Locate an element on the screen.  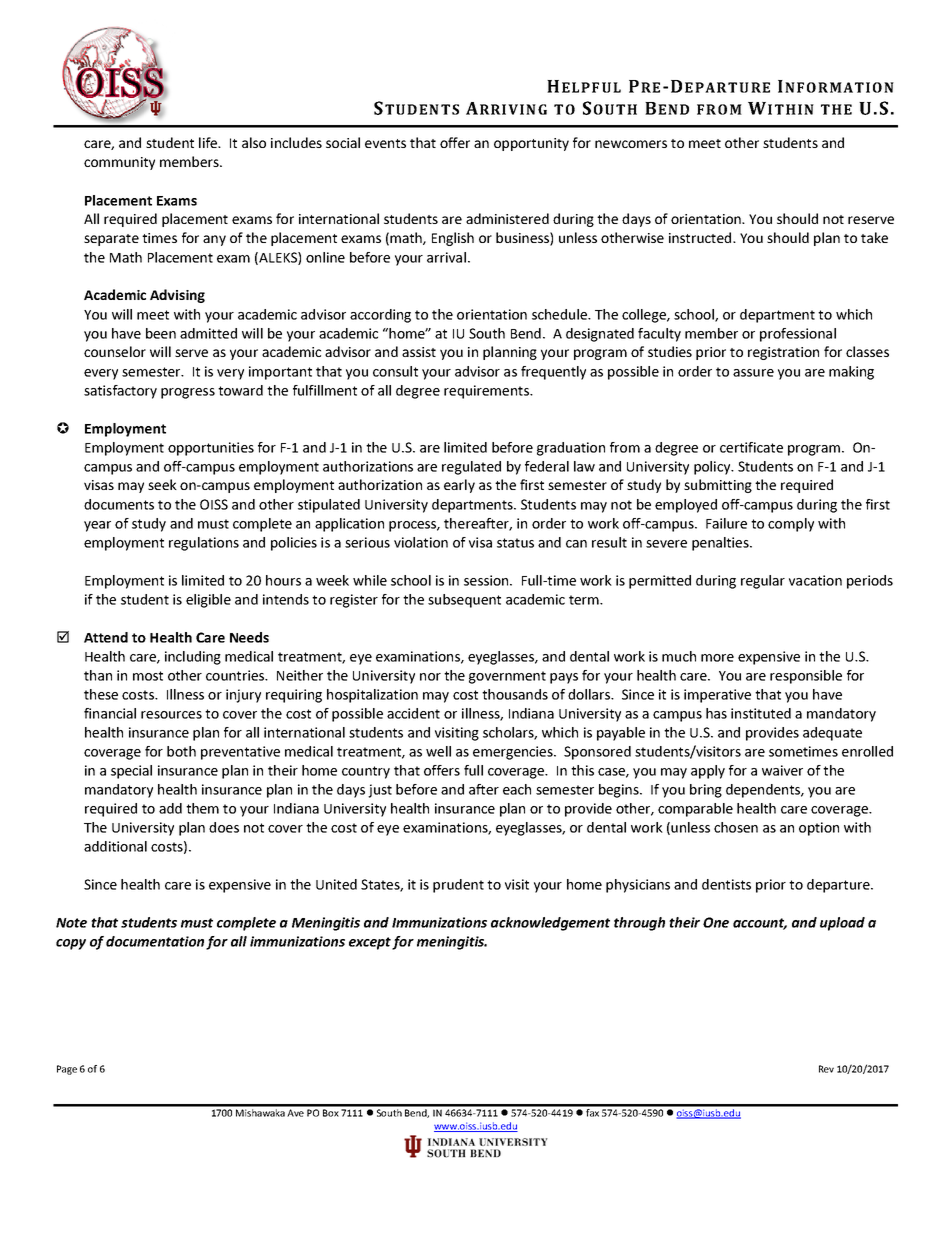
opportunity is located at coordinates (531, 144).
